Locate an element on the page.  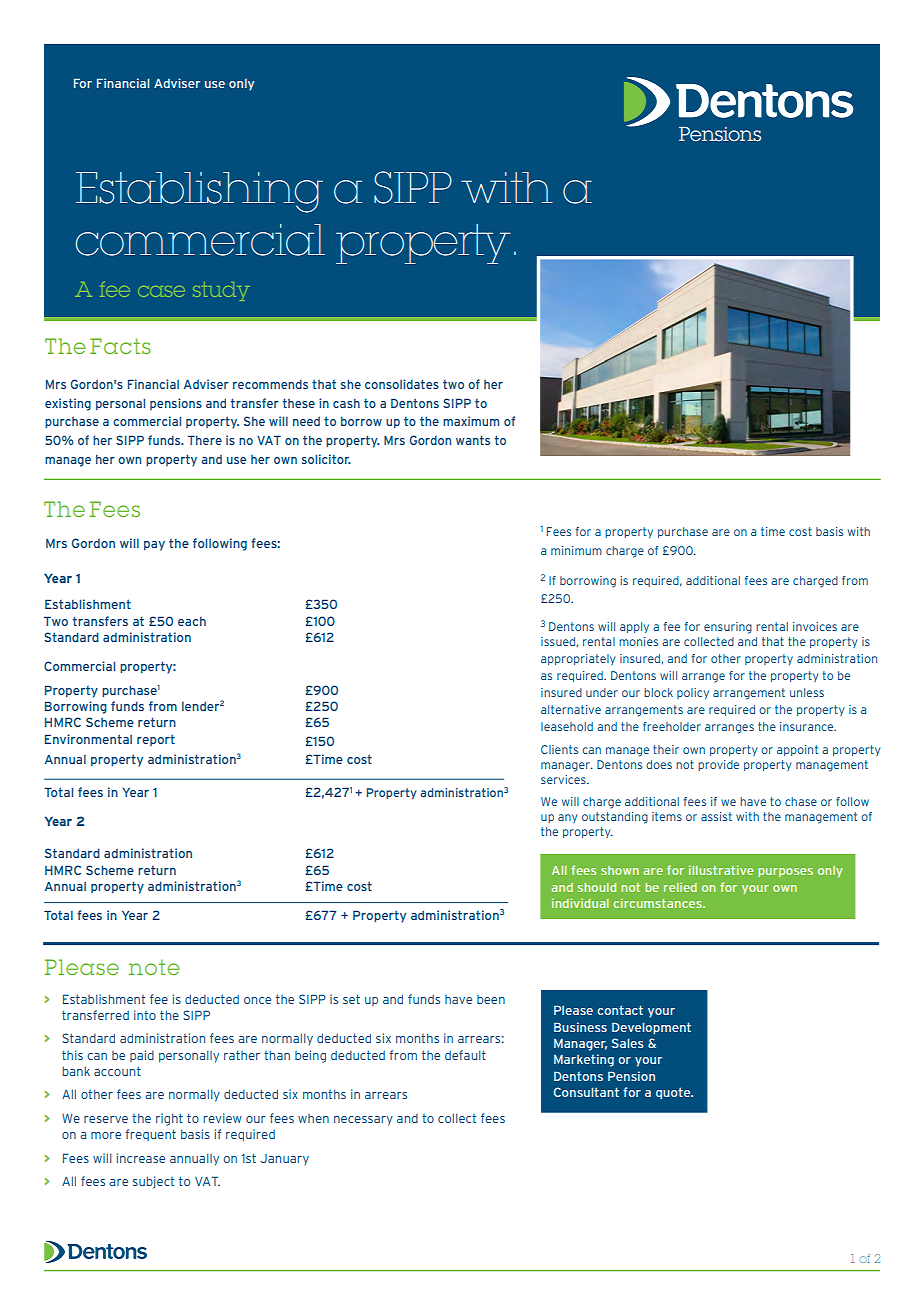
ensuring is located at coordinates (728, 628).
